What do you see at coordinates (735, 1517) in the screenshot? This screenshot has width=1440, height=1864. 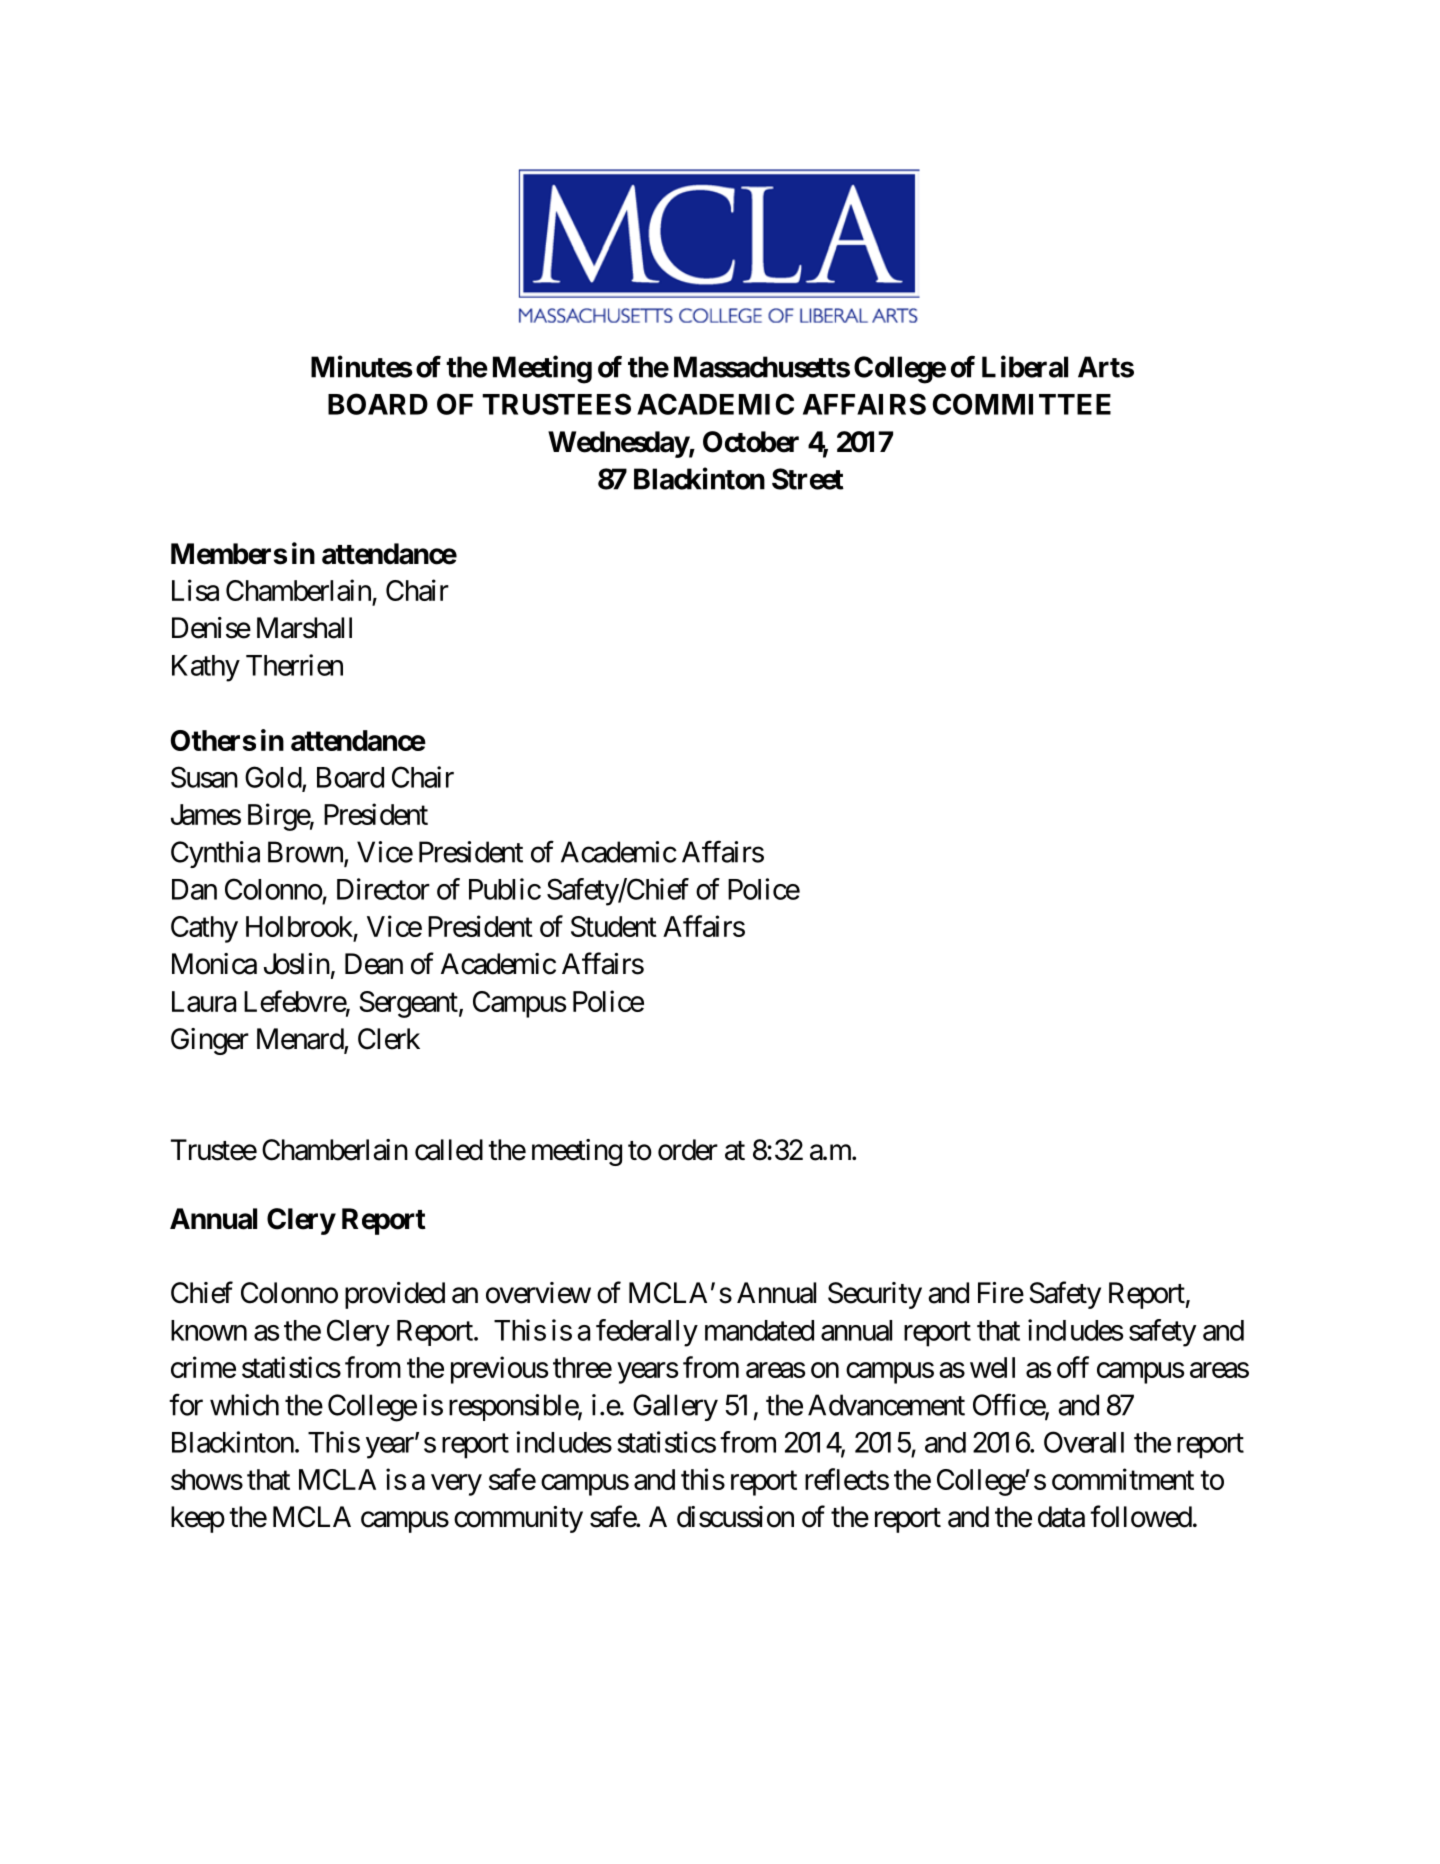 I see `discussion` at bounding box center [735, 1517].
